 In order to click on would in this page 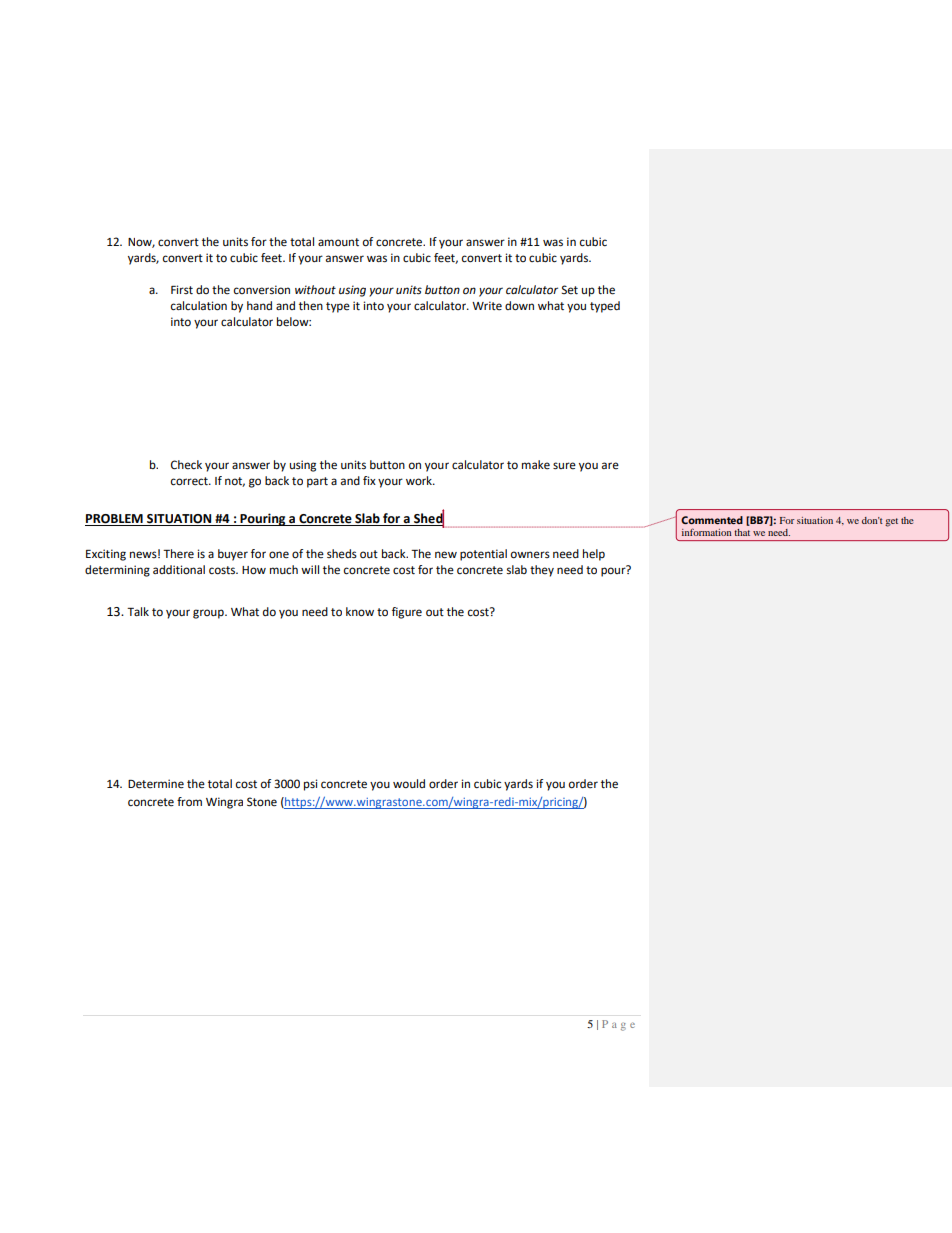, I will do `click(409, 784)`.
